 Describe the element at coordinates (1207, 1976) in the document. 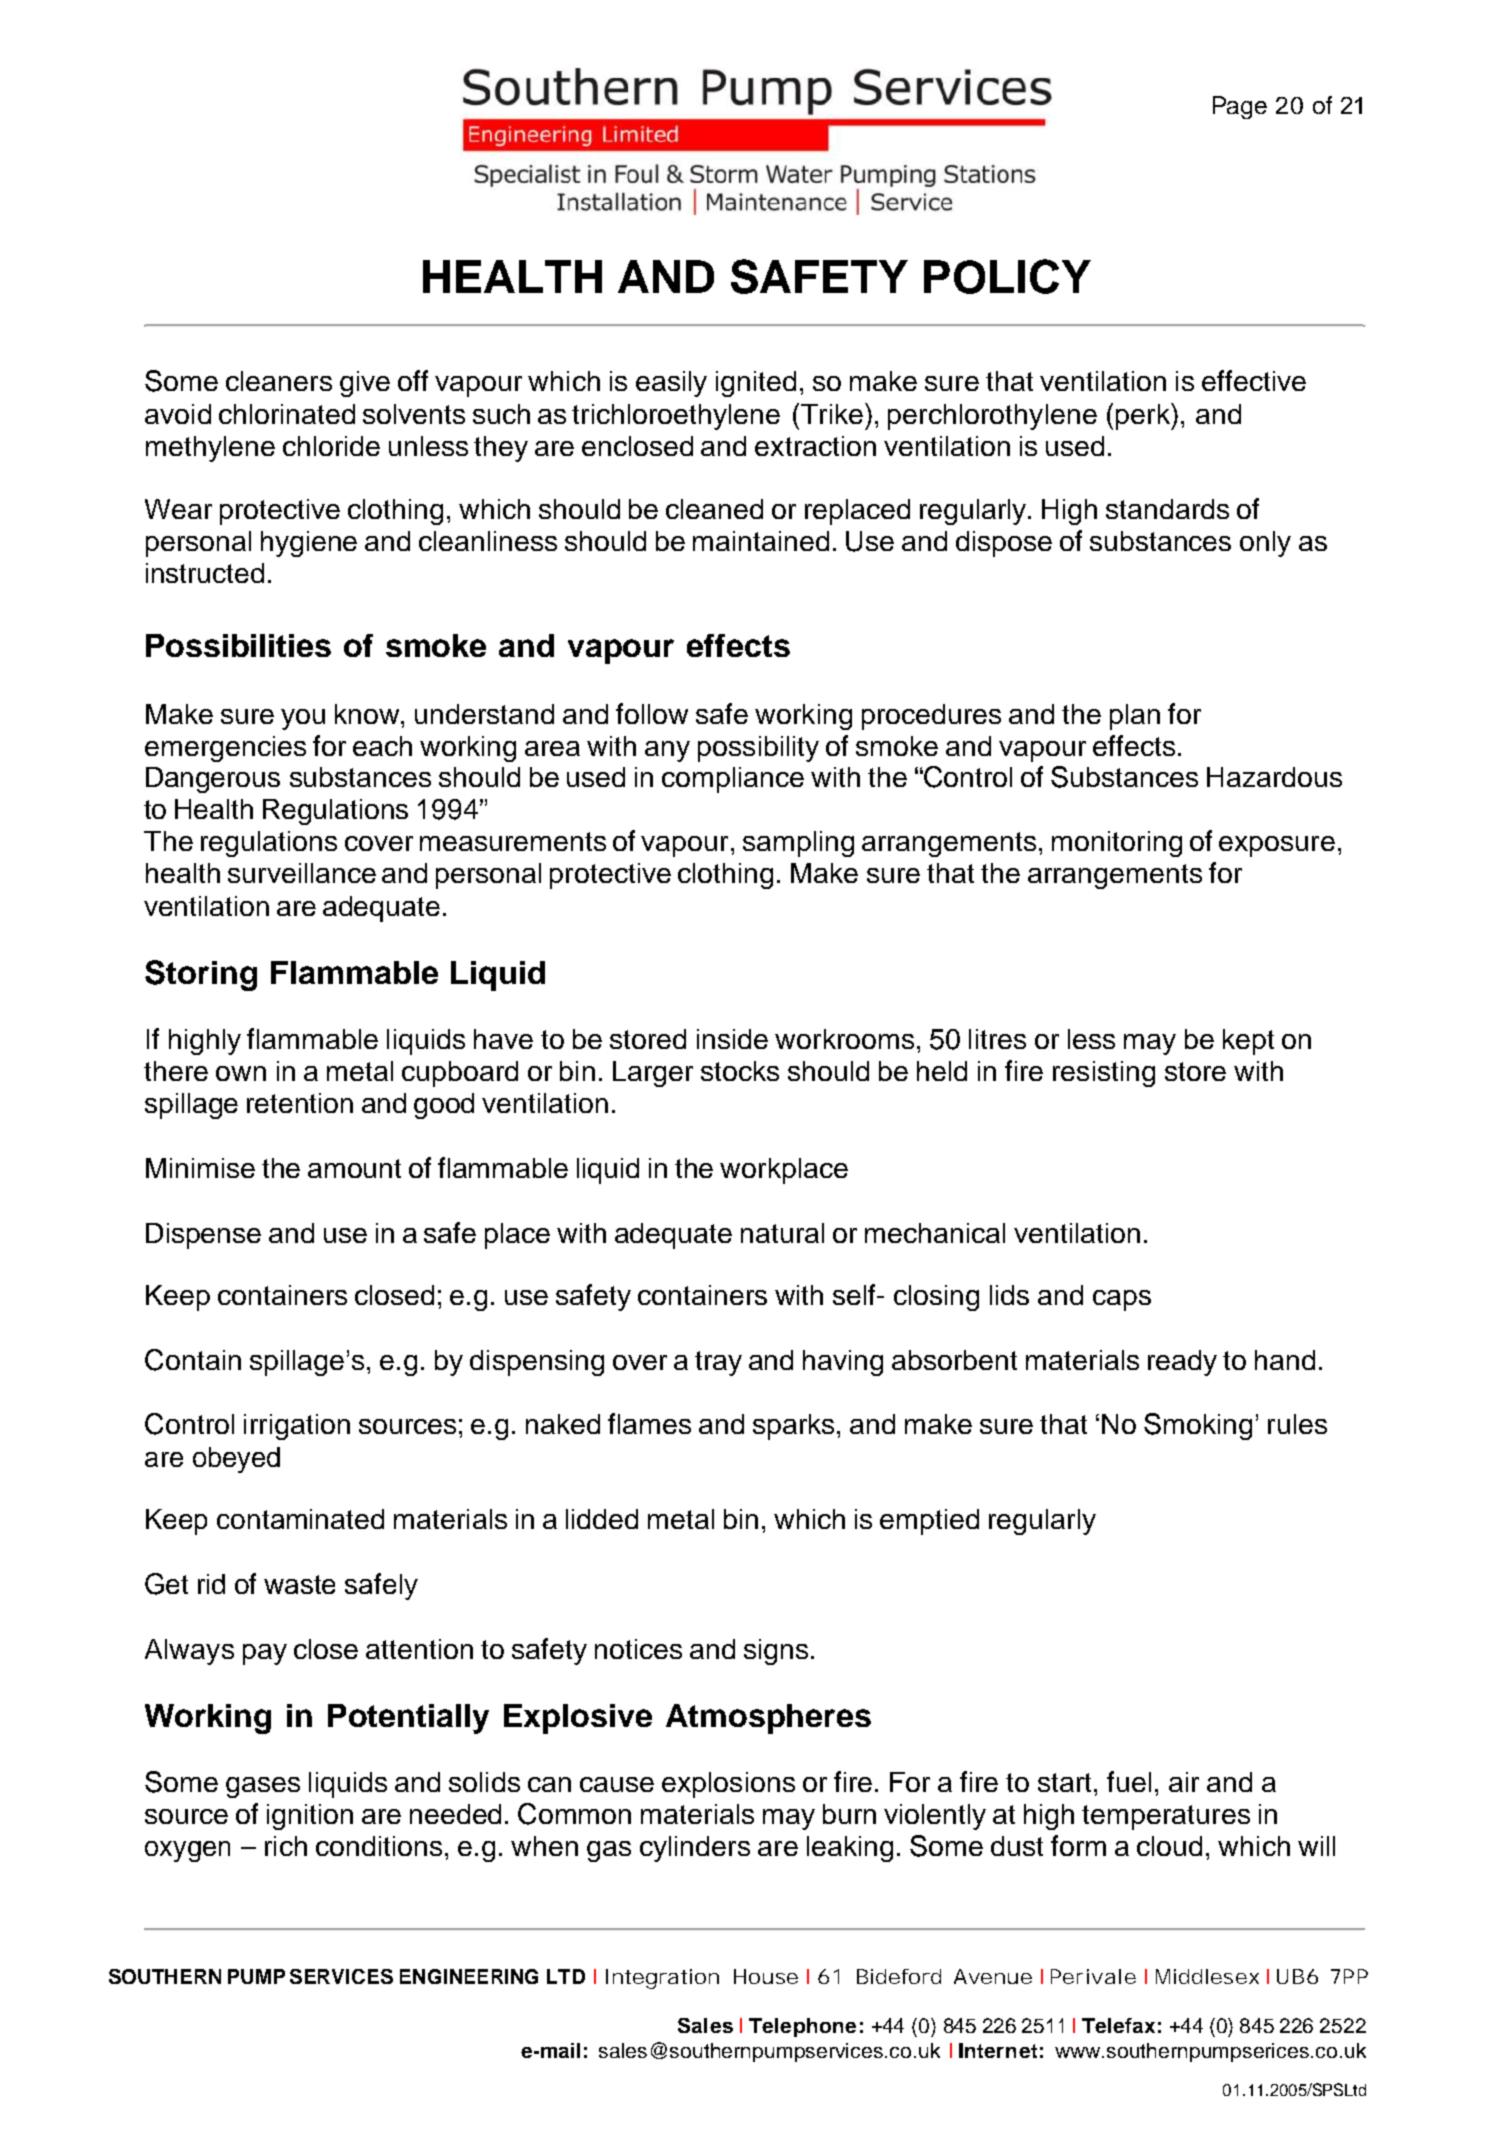

I see `Middlesex` at that location.
